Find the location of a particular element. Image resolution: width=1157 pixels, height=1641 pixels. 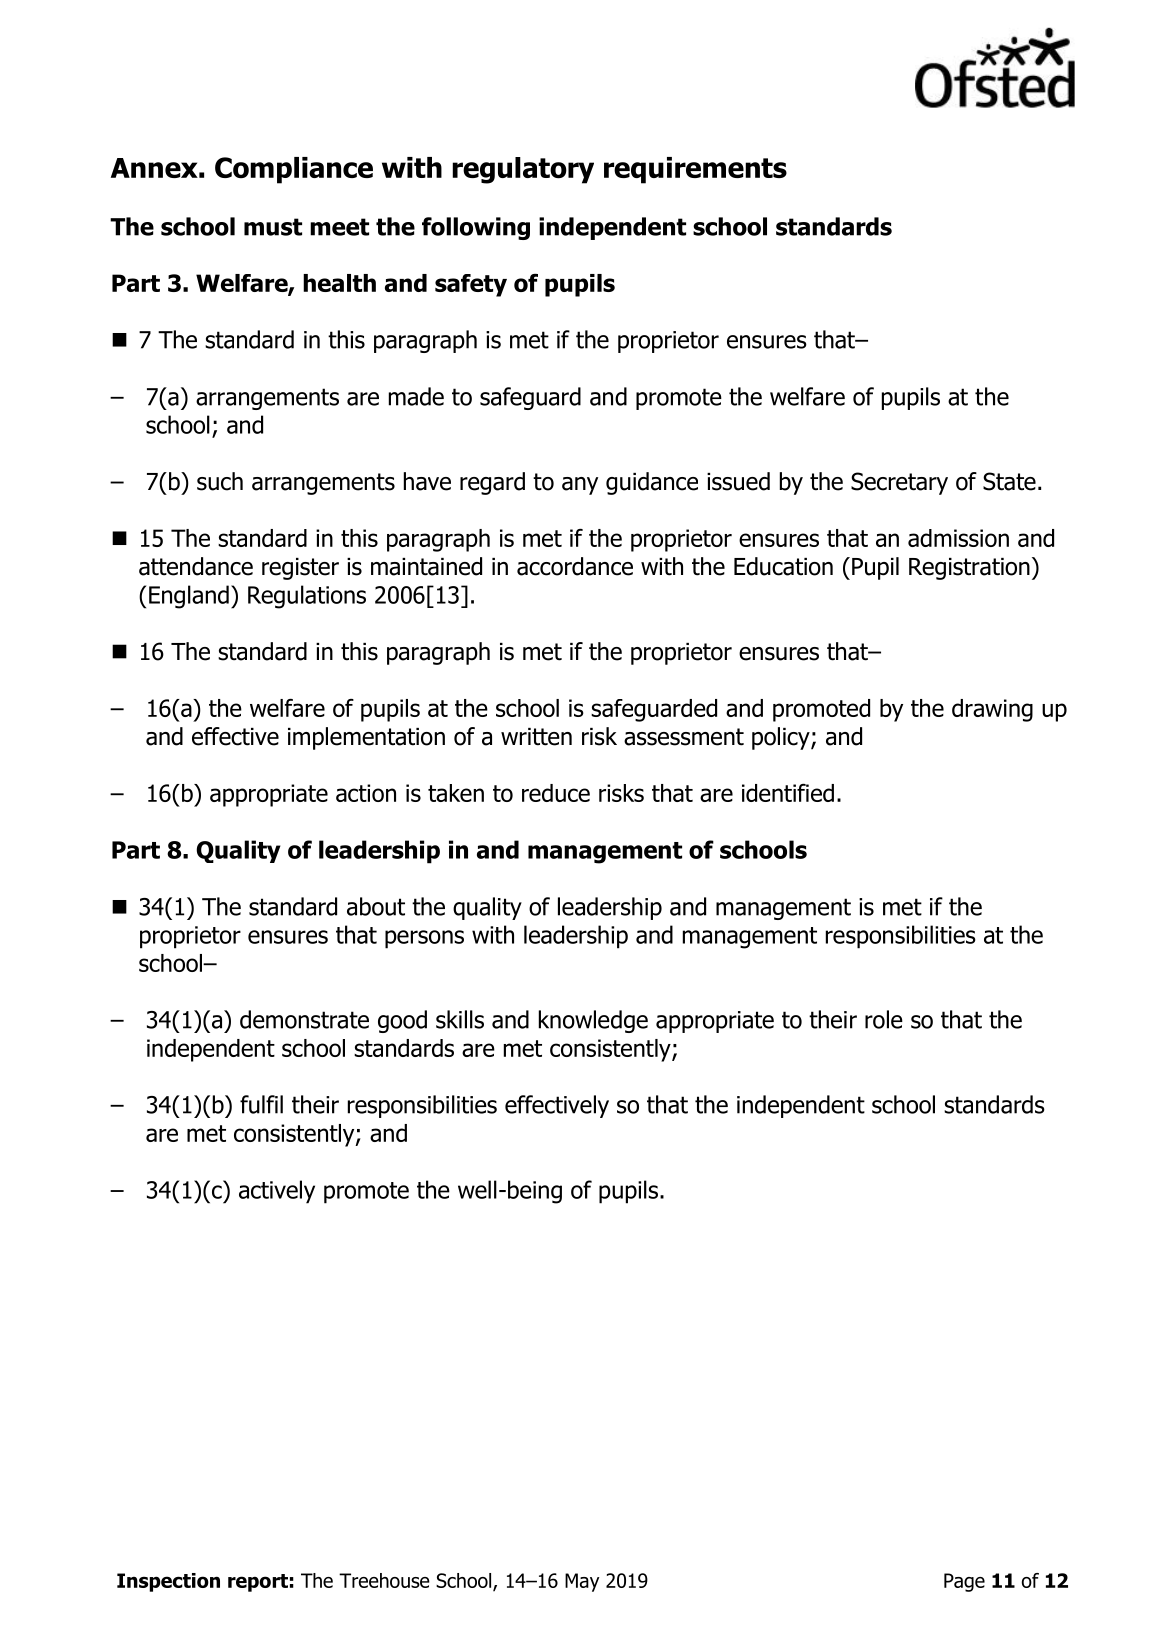

fulfil is located at coordinates (261, 1104).
